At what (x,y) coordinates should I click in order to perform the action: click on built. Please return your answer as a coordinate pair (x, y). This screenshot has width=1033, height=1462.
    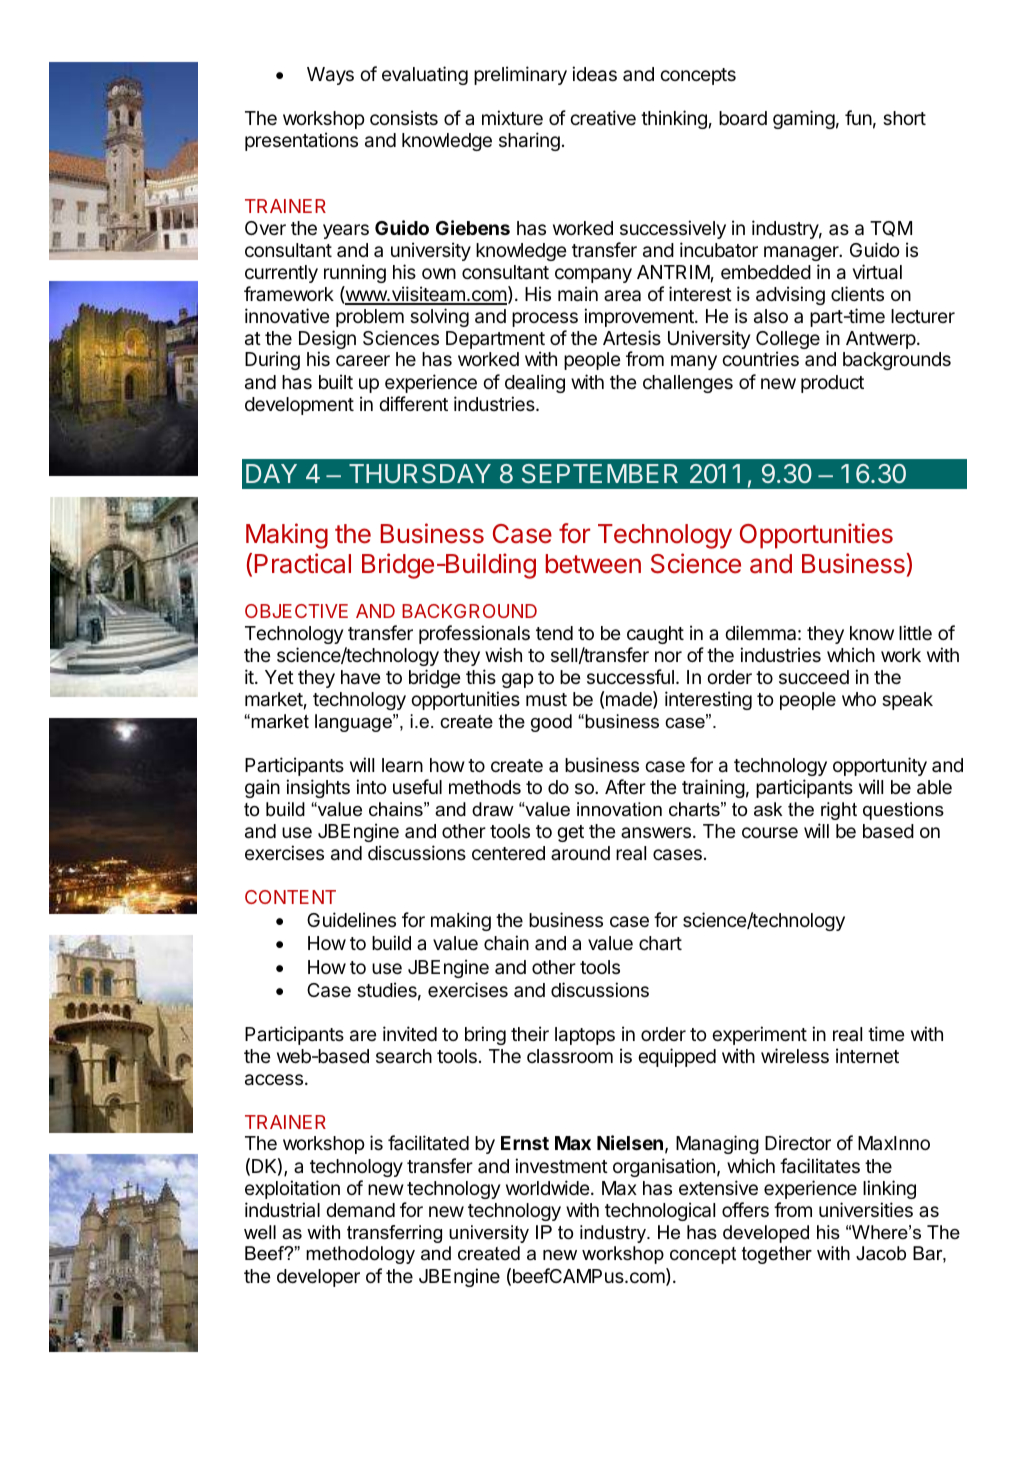
    Looking at the image, I should click on (336, 381).
